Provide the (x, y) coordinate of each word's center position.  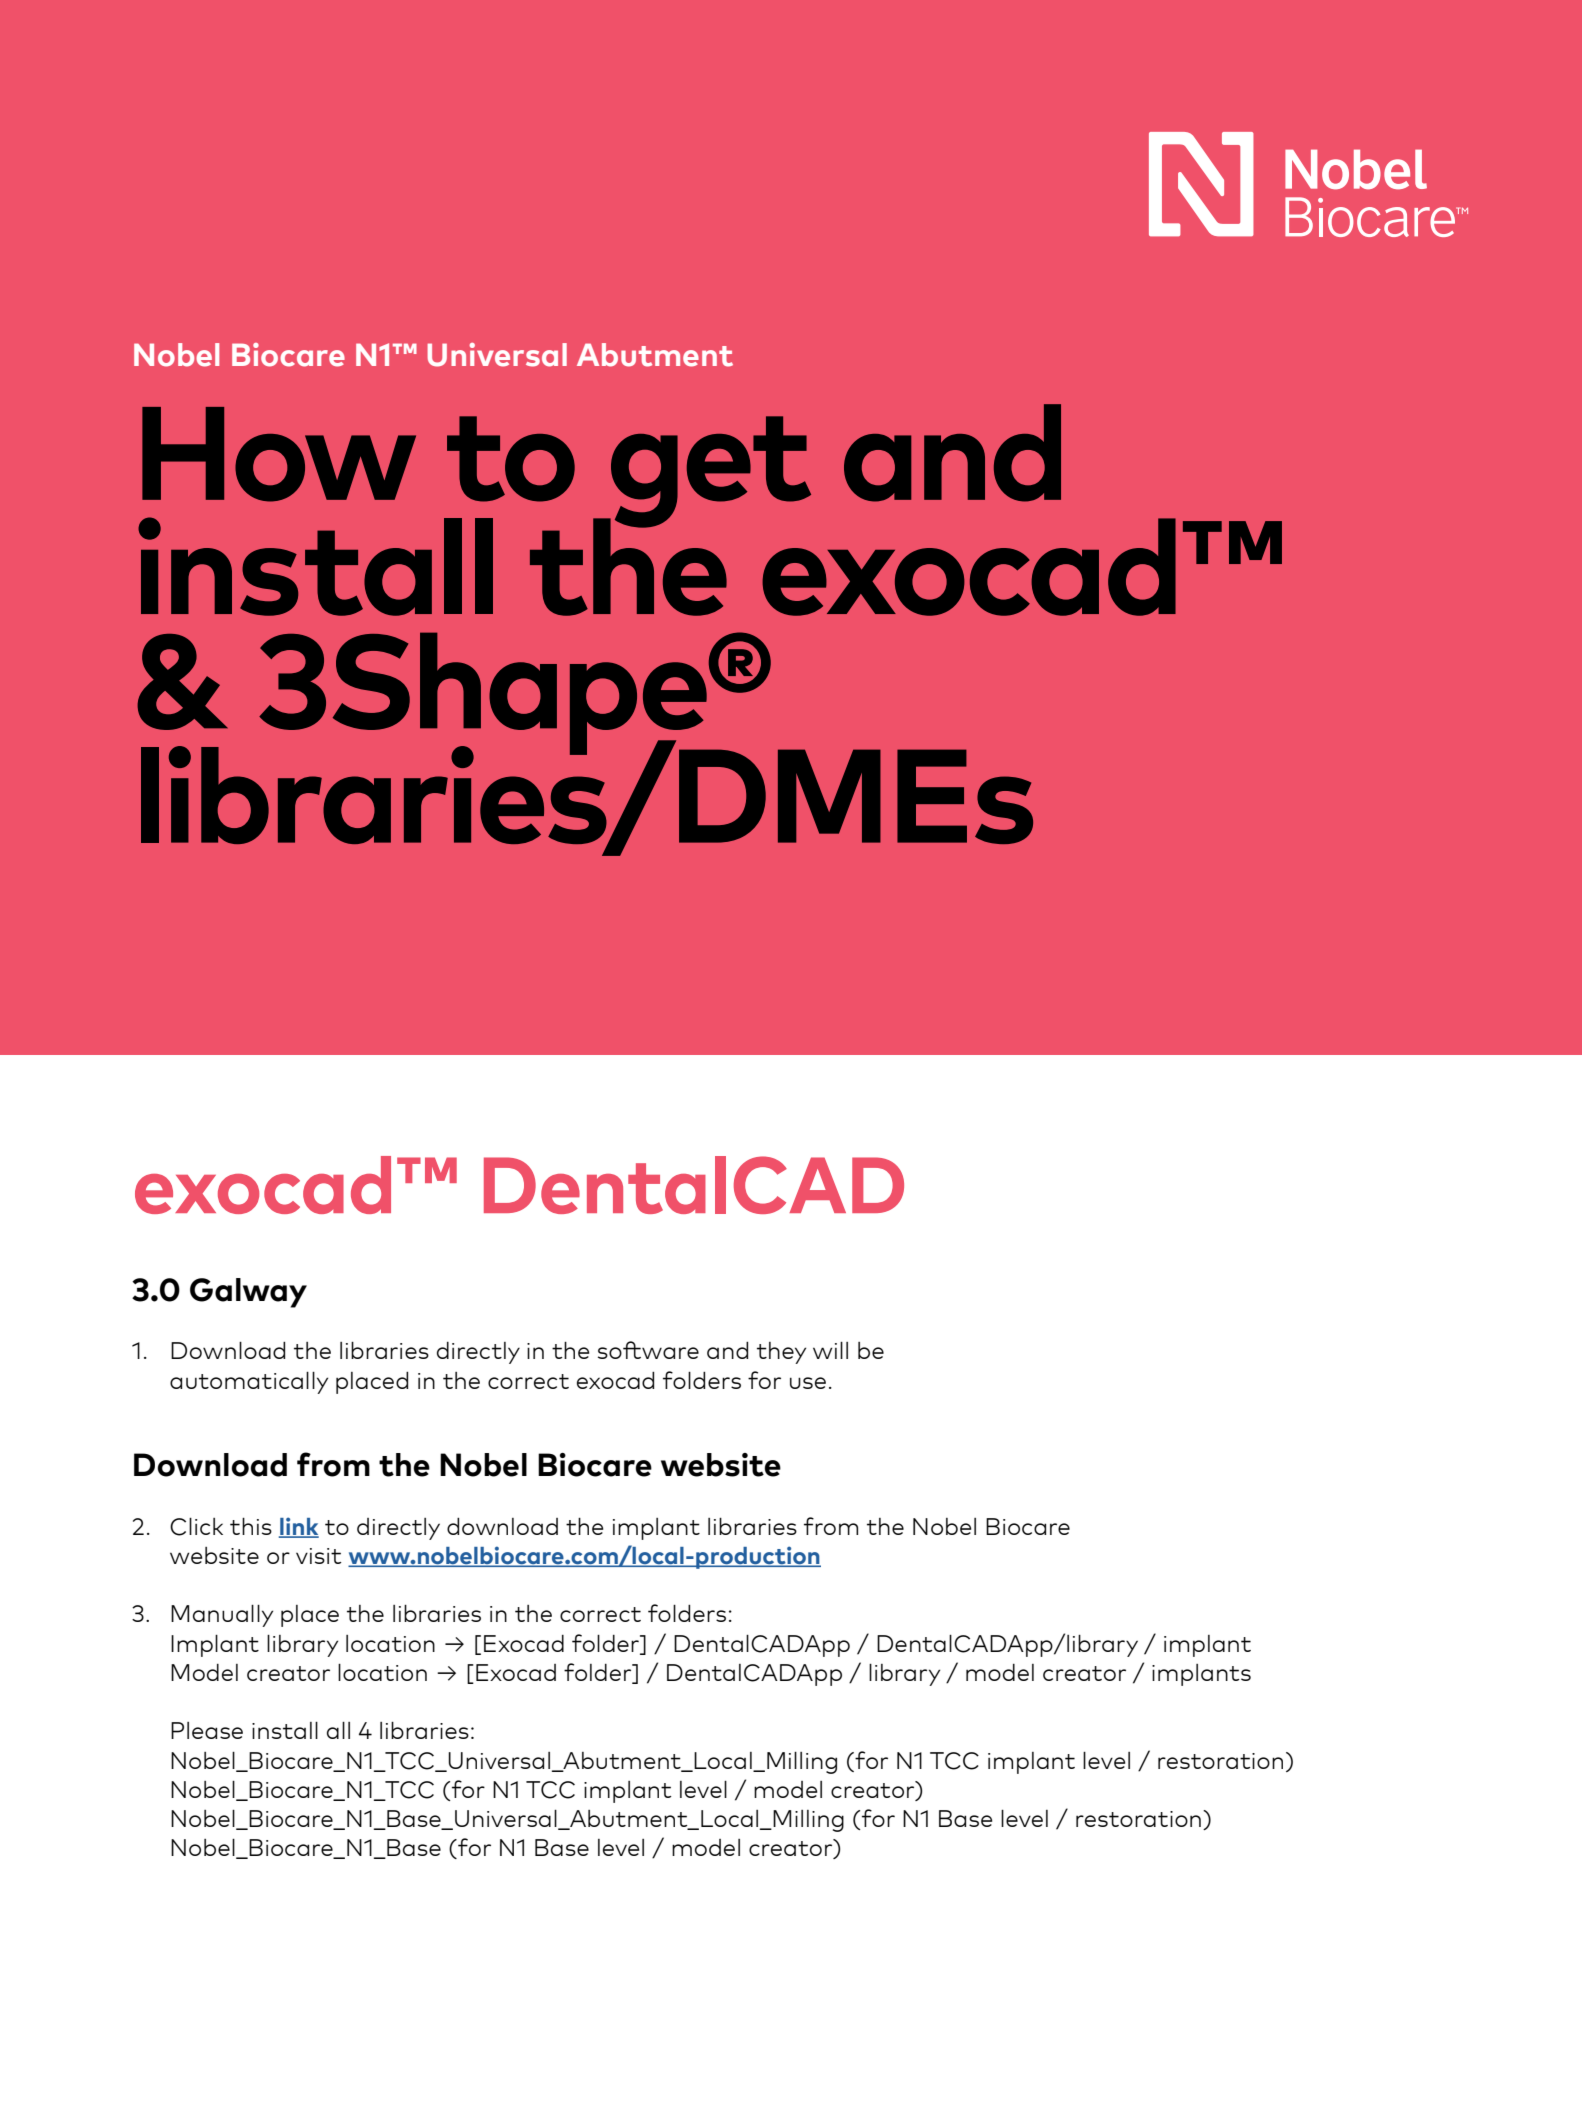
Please (207, 1730)
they (781, 1353)
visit (319, 1556)
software (648, 1350)
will (830, 1350)
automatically (249, 1383)
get (710, 473)
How (279, 454)
